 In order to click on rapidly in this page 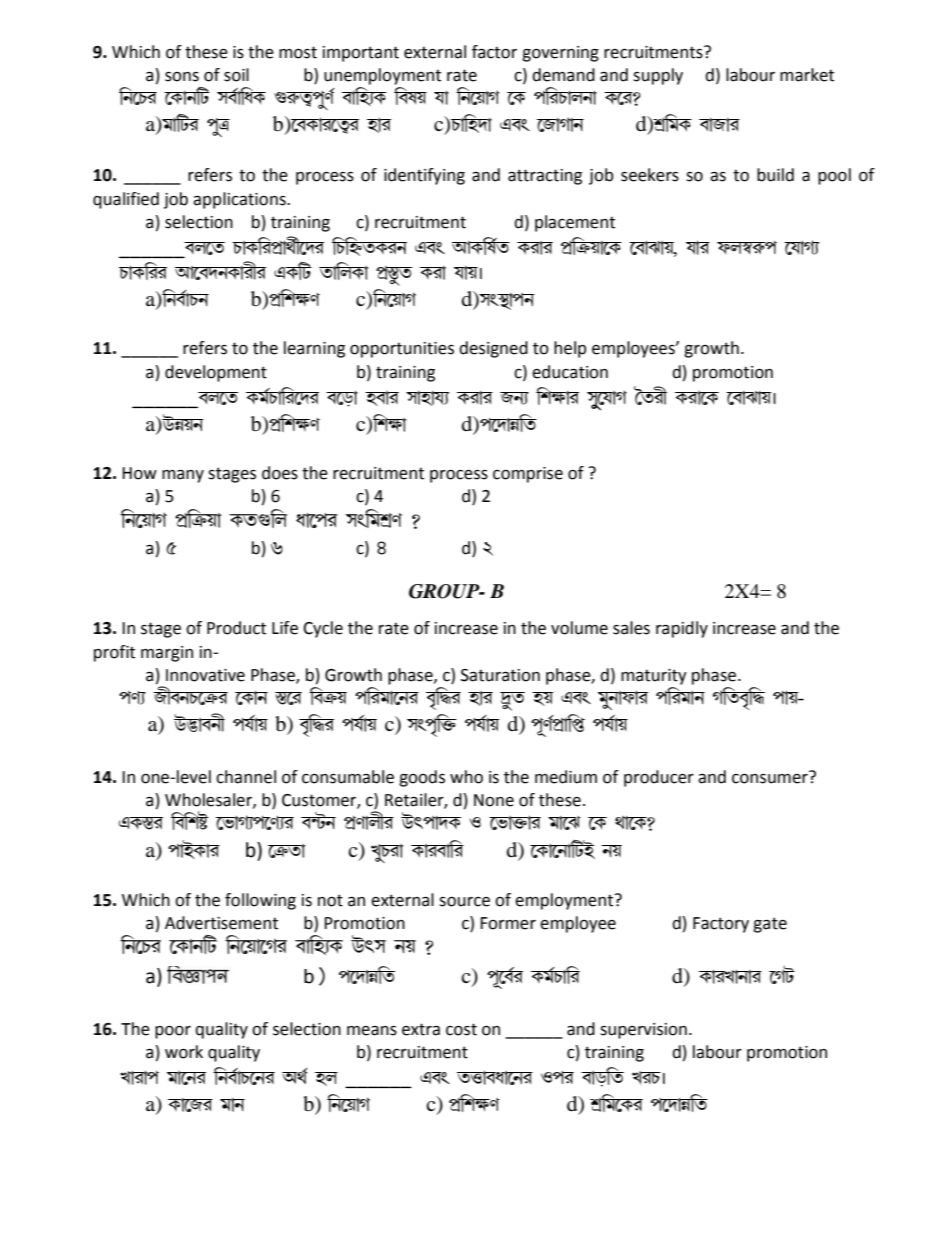, I will do `click(682, 629)`.
